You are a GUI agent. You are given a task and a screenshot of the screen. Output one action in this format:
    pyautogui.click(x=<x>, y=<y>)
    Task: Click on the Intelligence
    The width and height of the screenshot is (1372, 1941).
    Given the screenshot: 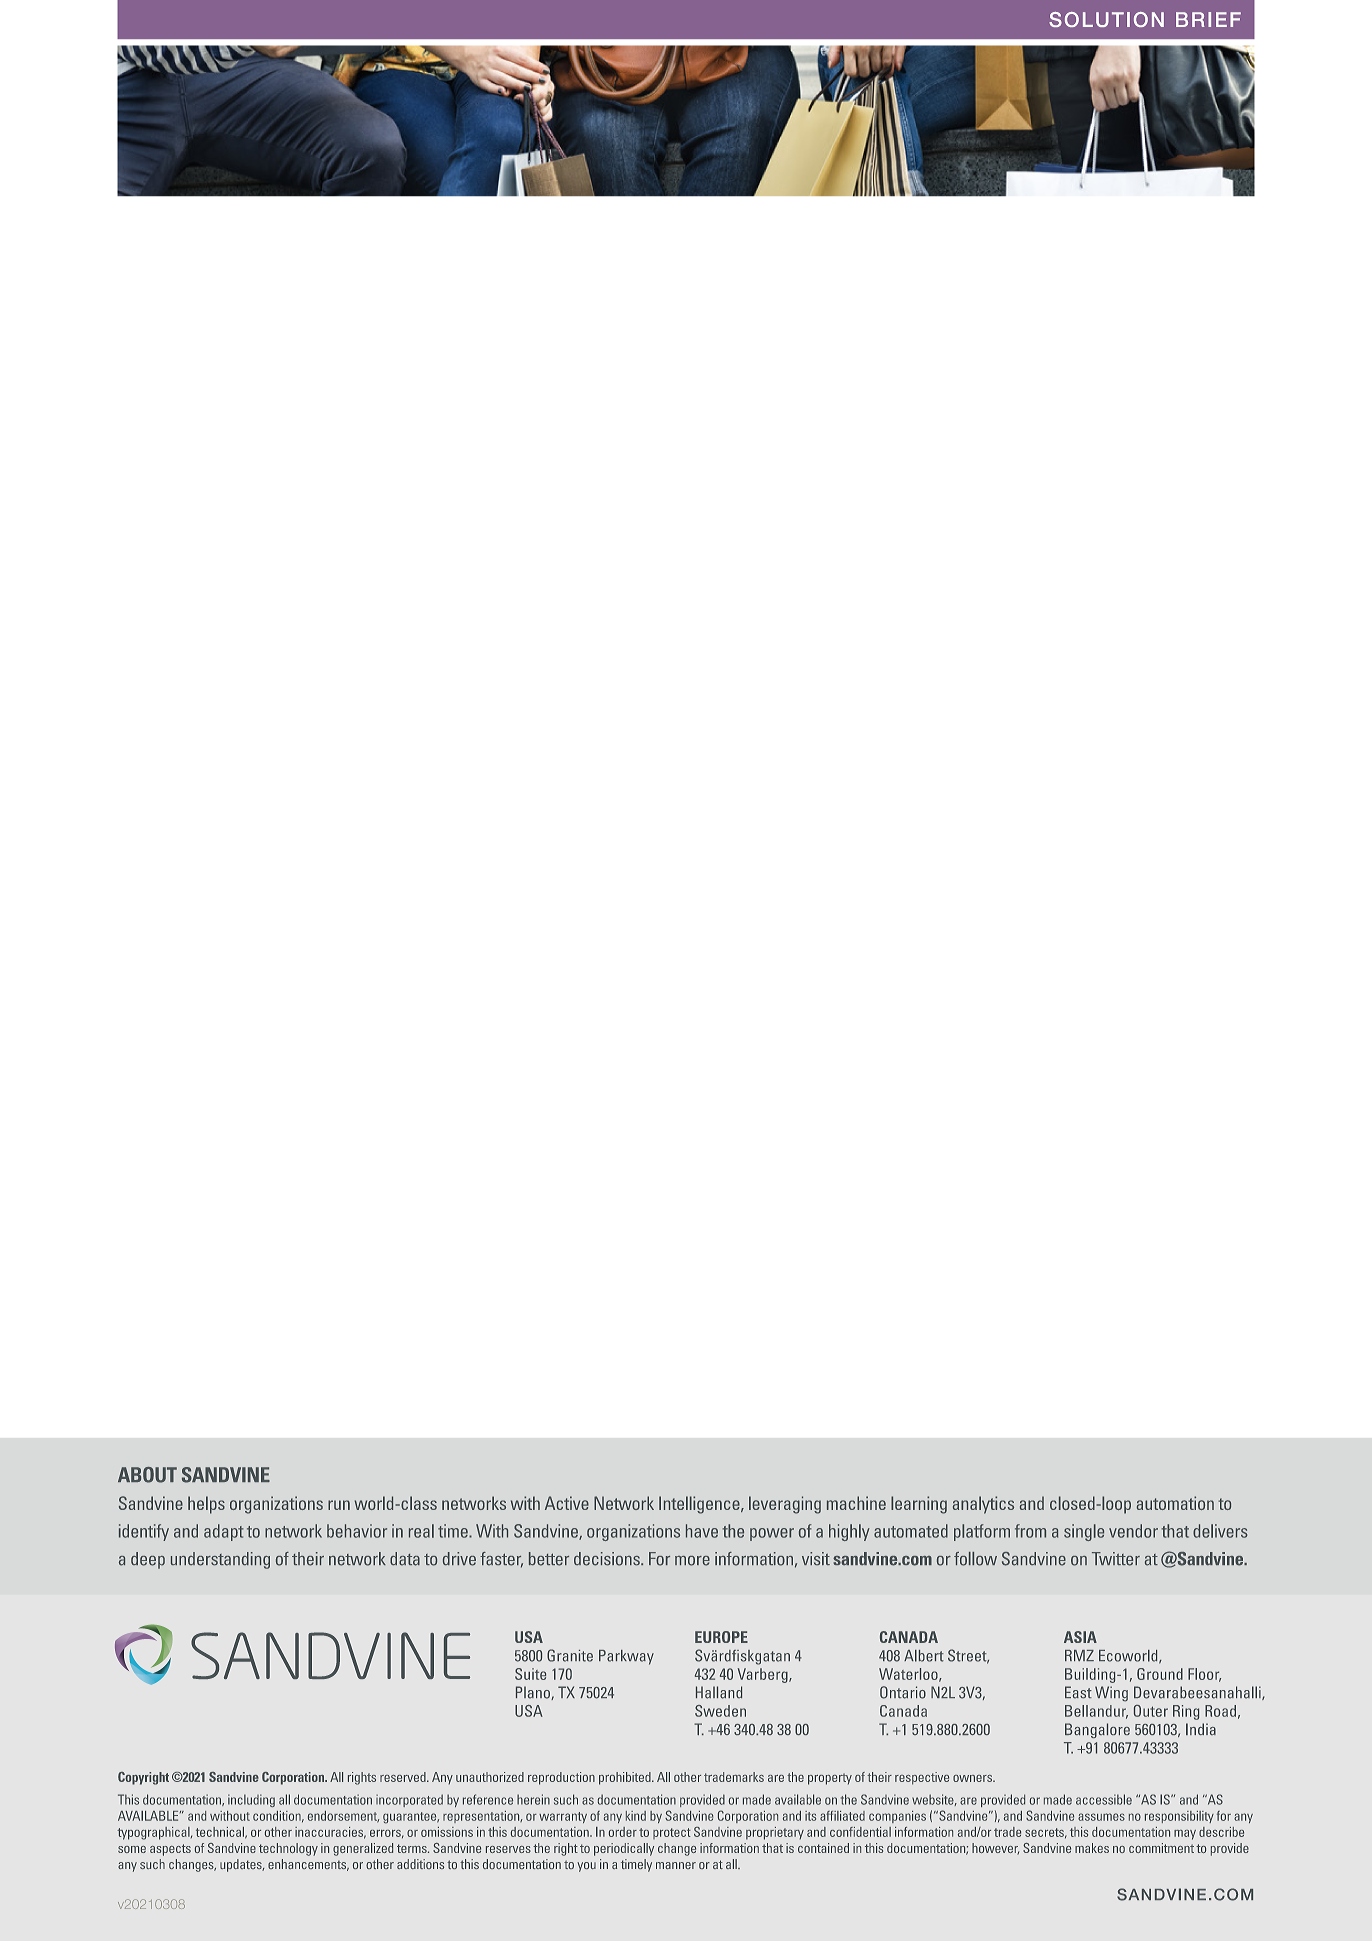 What is the action you would take?
    pyautogui.click(x=700, y=1505)
